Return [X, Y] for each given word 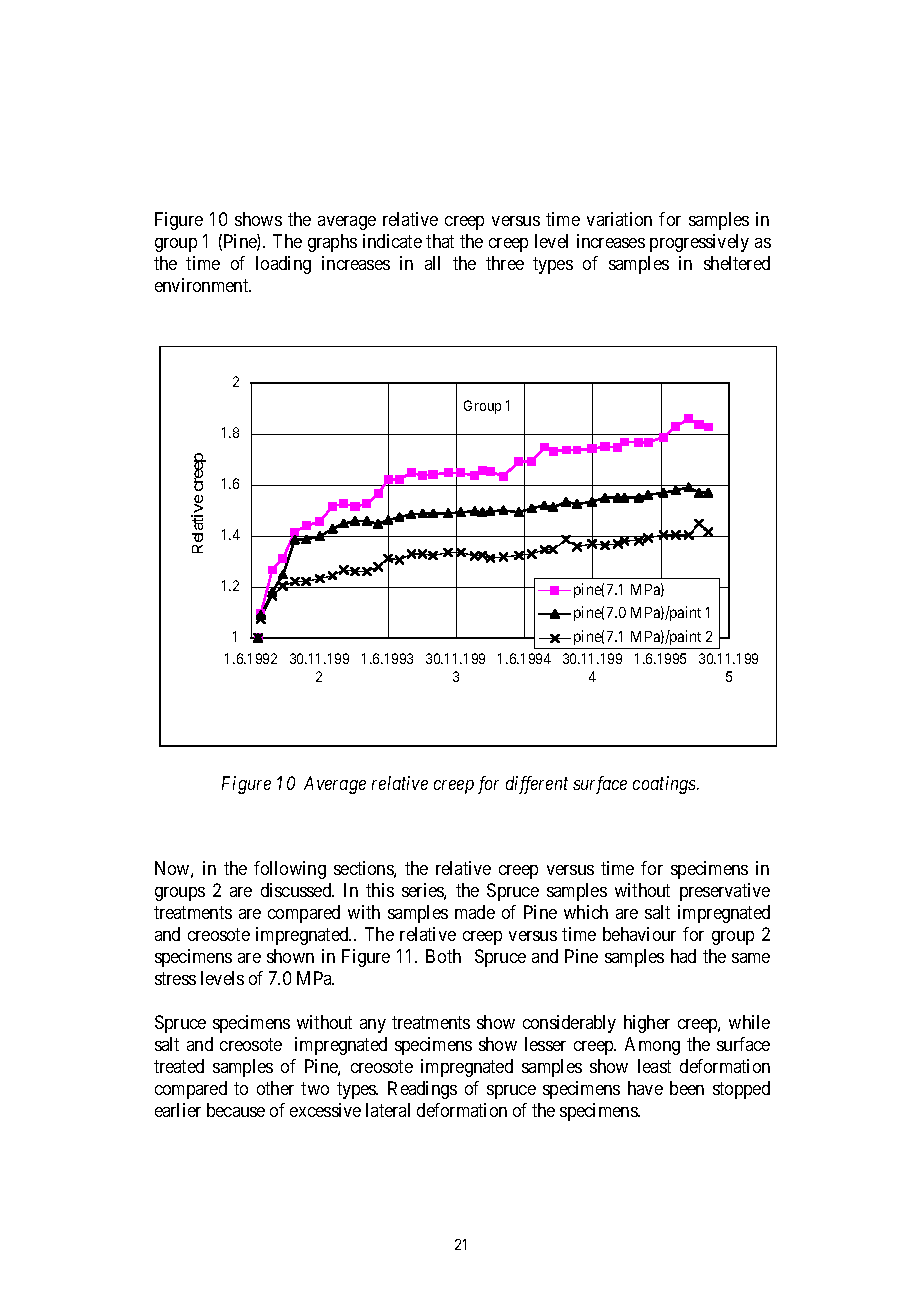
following [290, 870]
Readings [422, 1090]
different [537, 785]
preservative [725, 892]
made [475, 912]
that [440, 241]
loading [283, 265]
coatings [665, 785]
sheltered [737, 263]
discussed [297, 890]
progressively [699, 243]
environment [203, 285]
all [432, 263]
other [275, 1088]
